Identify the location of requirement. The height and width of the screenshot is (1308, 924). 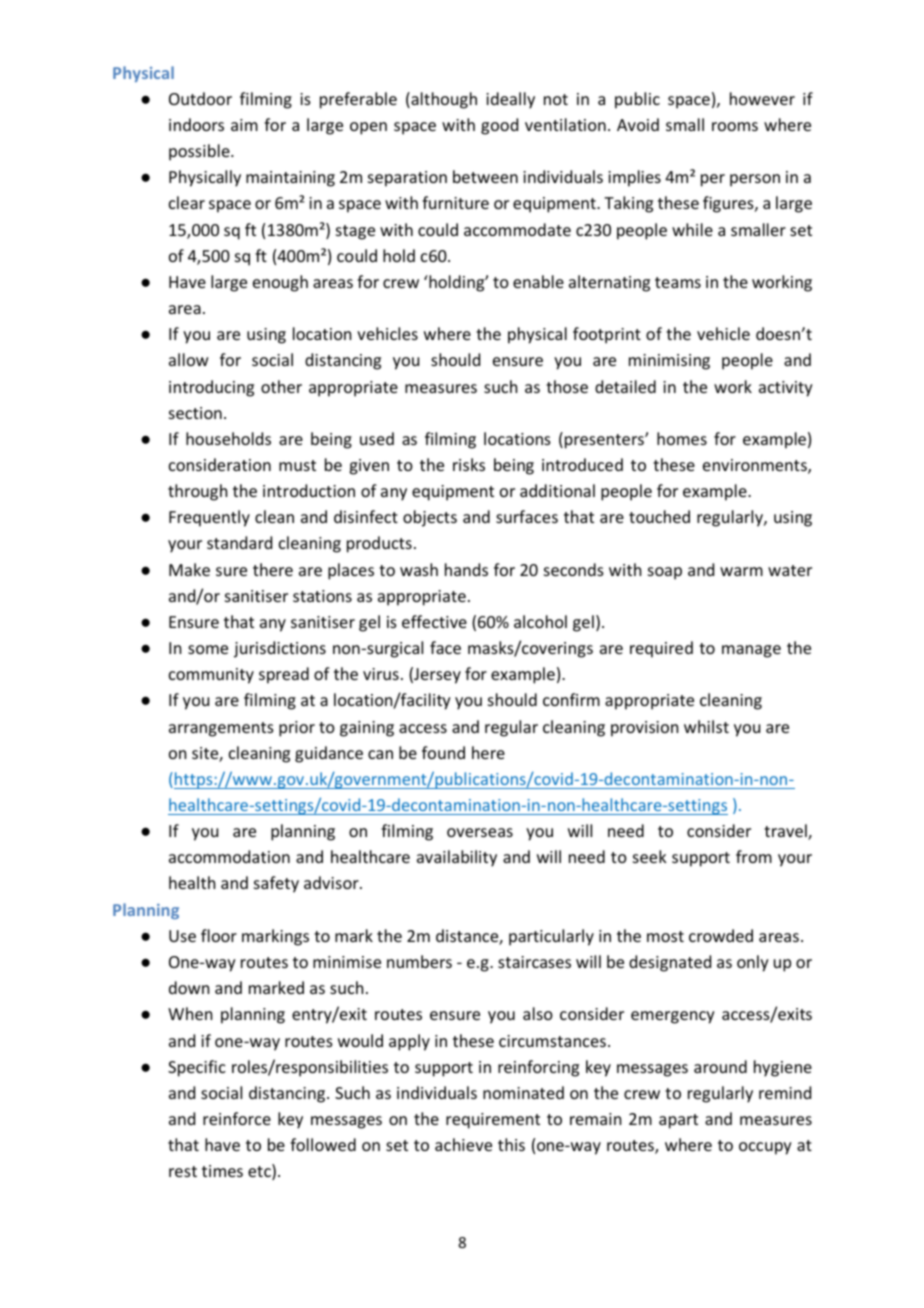
(493, 1121).
